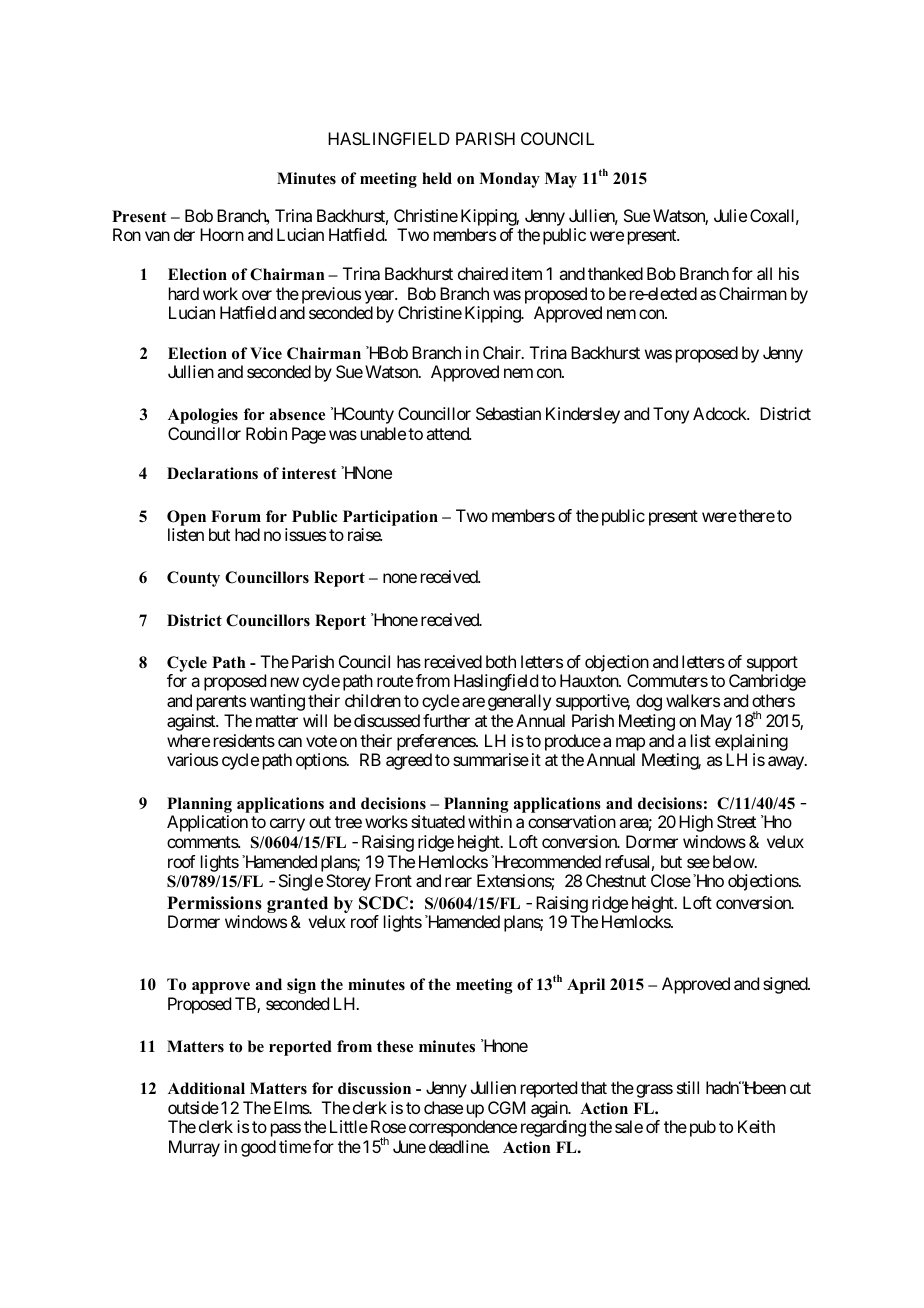 The width and height of the screenshot is (924, 1308). What do you see at coordinates (671, 415) in the screenshot?
I see `Tony` at bounding box center [671, 415].
